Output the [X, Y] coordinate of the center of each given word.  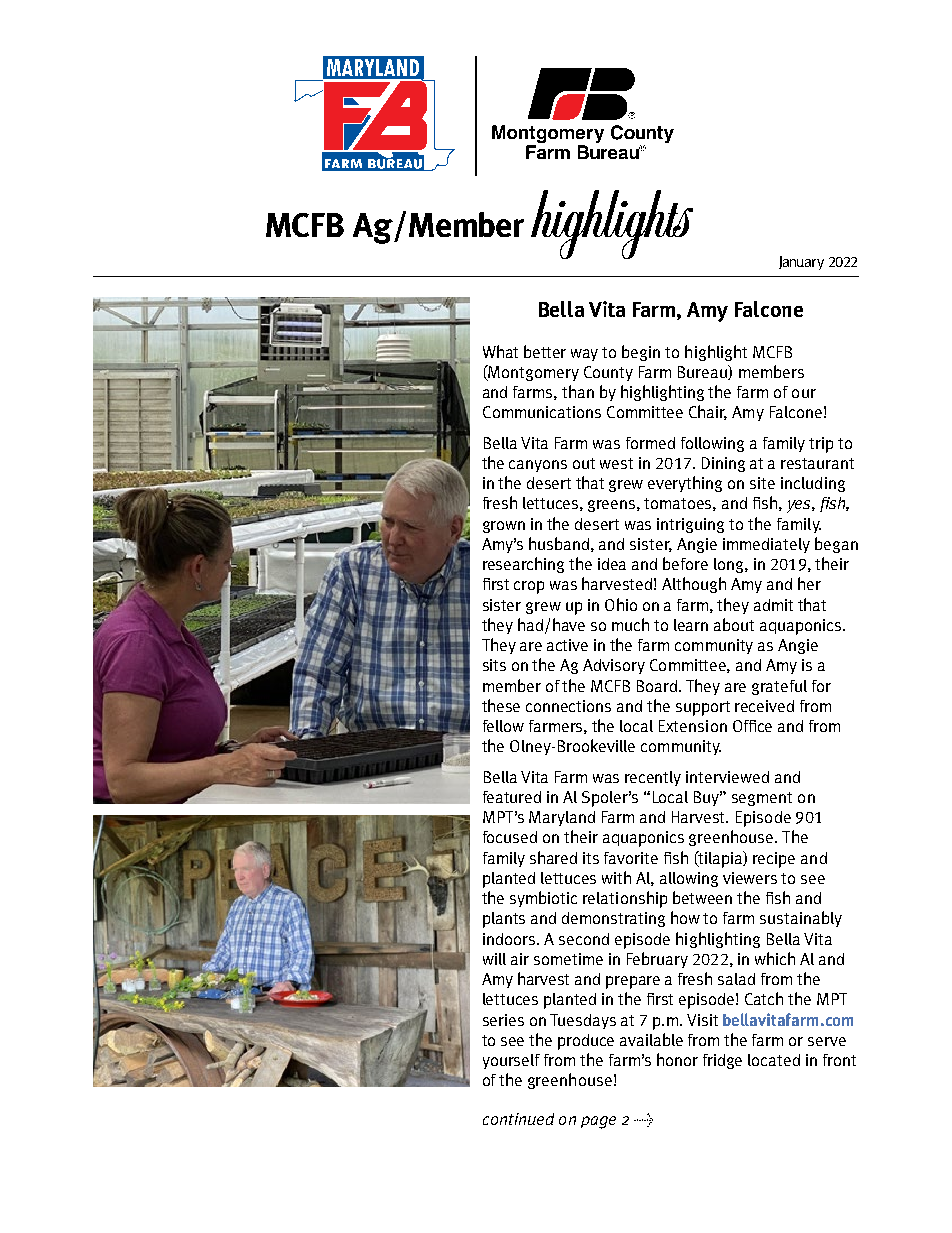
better [545, 351]
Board [658, 686]
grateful [779, 687]
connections [568, 706]
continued [518, 1119]
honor [677, 1059]
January [801, 263]
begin [641, 353]
